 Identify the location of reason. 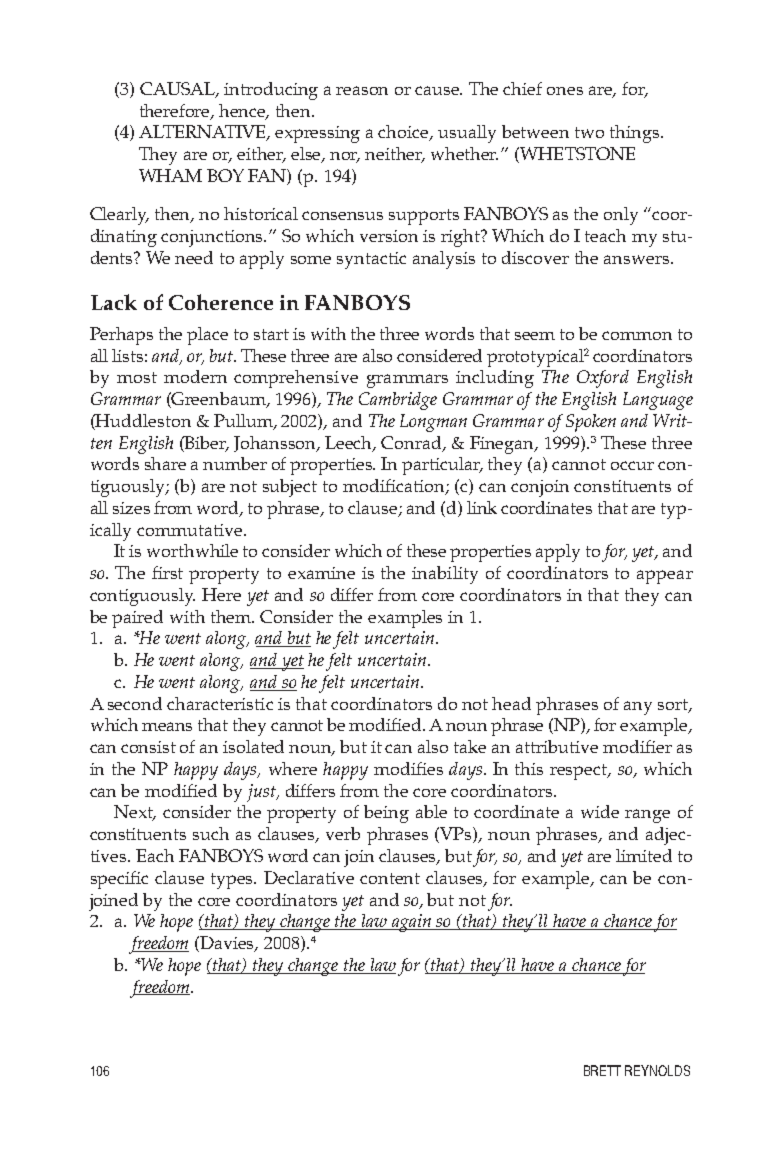
(362, 90).
